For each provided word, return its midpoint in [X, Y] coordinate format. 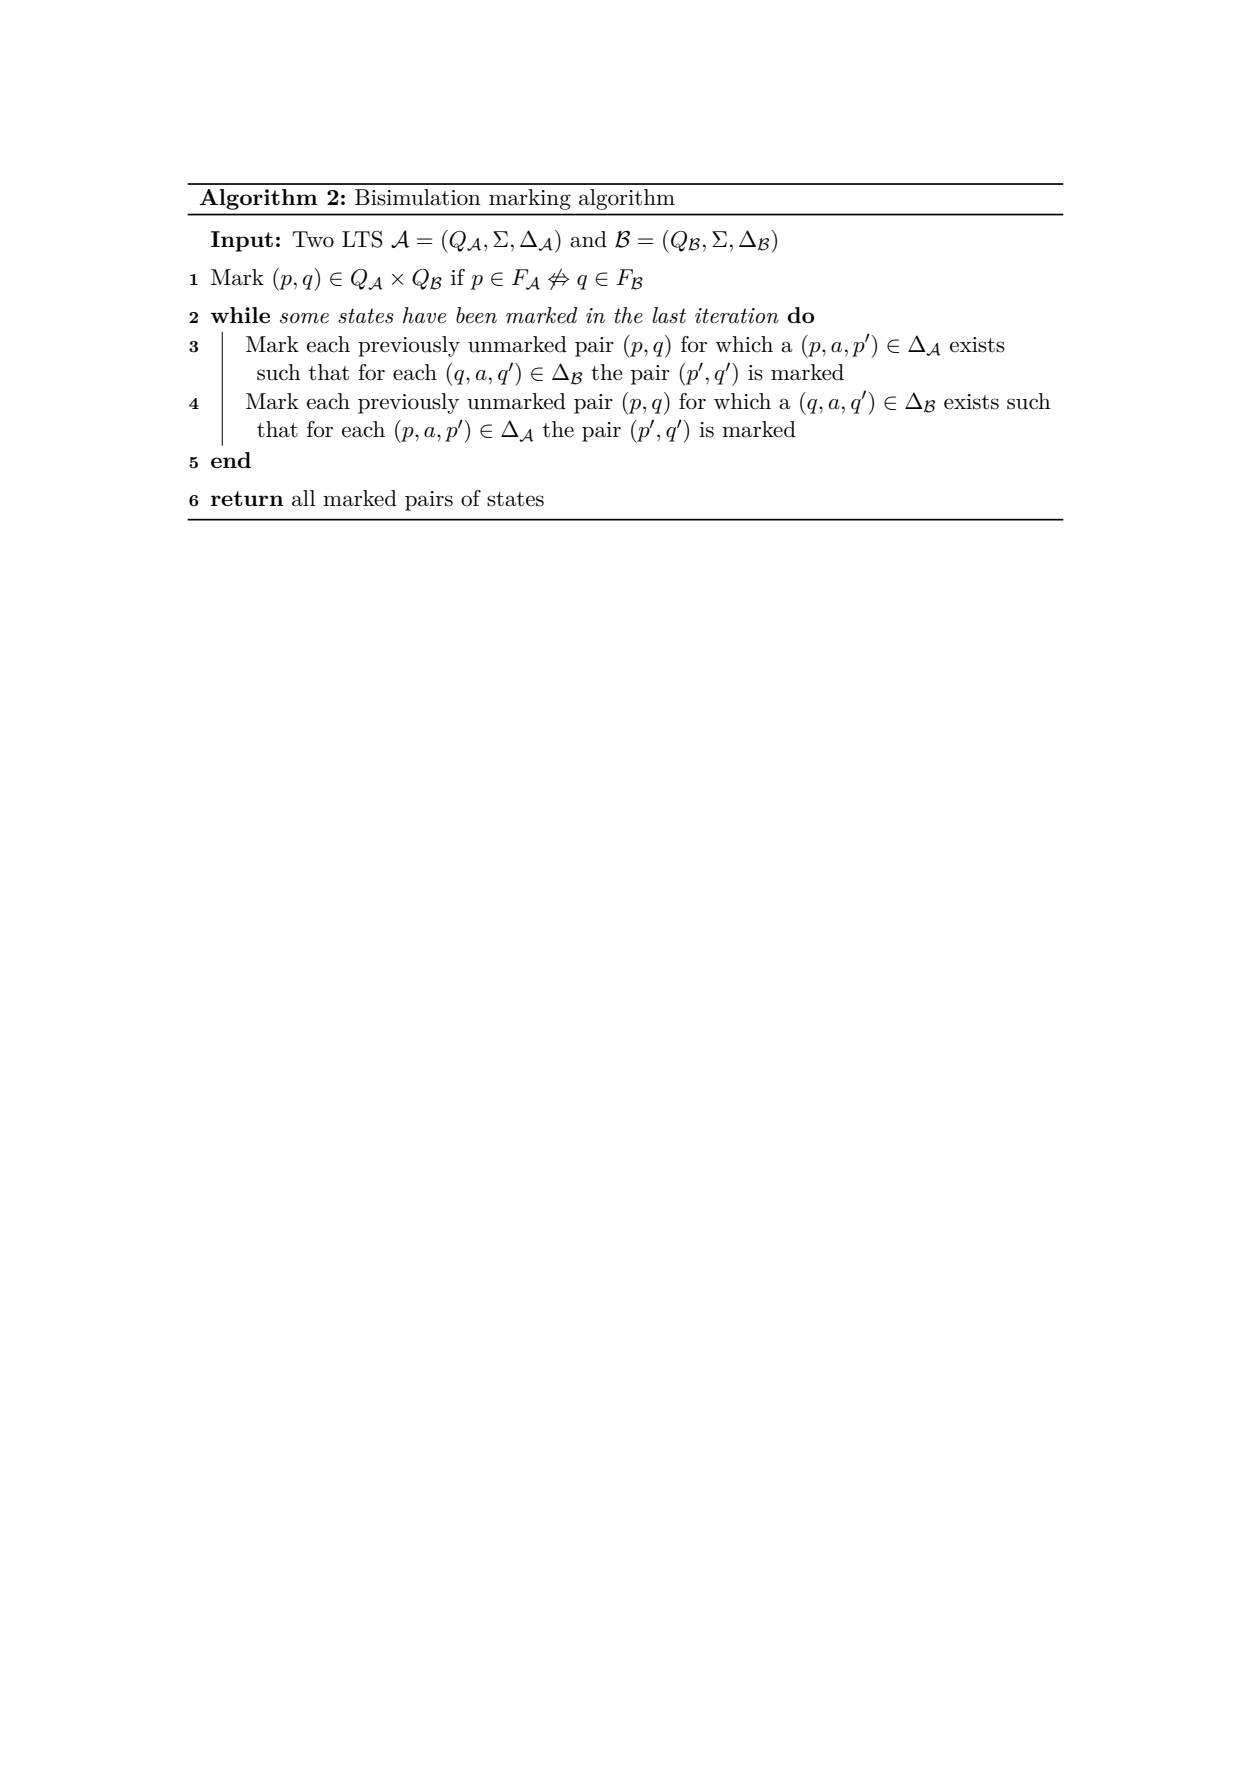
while [240, 315]
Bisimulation [418, 197]
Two [313, 239]
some [304, 318]
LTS [362, 239]
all [304, 498]
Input [242, 241]
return [247, 498]
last [669, 315]
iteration [737, 316]
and [588, 239]
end [231, 460]
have [424, 315]
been [476, 315]
